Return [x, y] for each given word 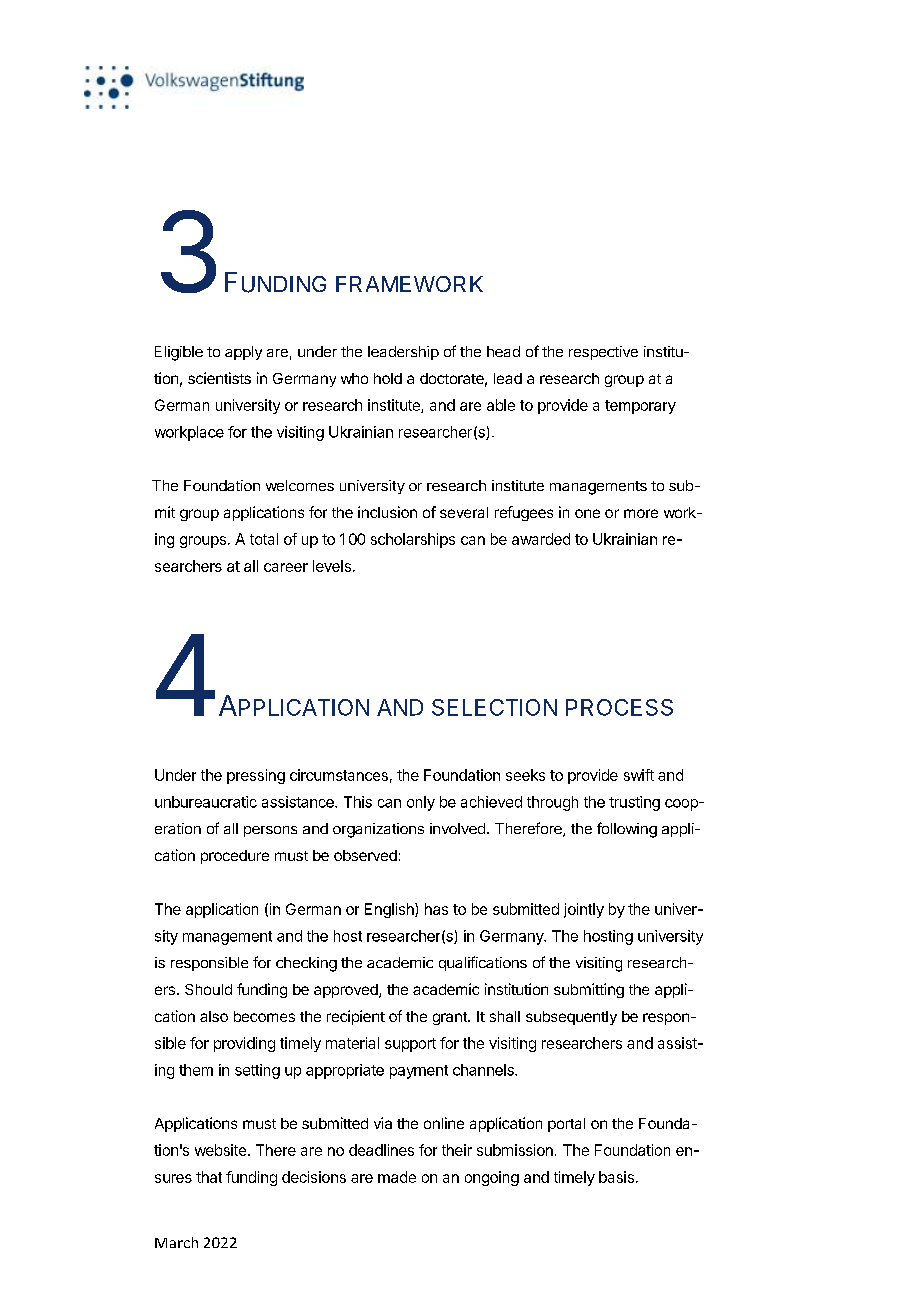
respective [603, 353]
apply [243, 353]
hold [388, 378]
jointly [584, 910]
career [286, 567]
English [390, 910]
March [176, 1242]
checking [306, 964]
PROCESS [619, 707]
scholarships [413, 540]
